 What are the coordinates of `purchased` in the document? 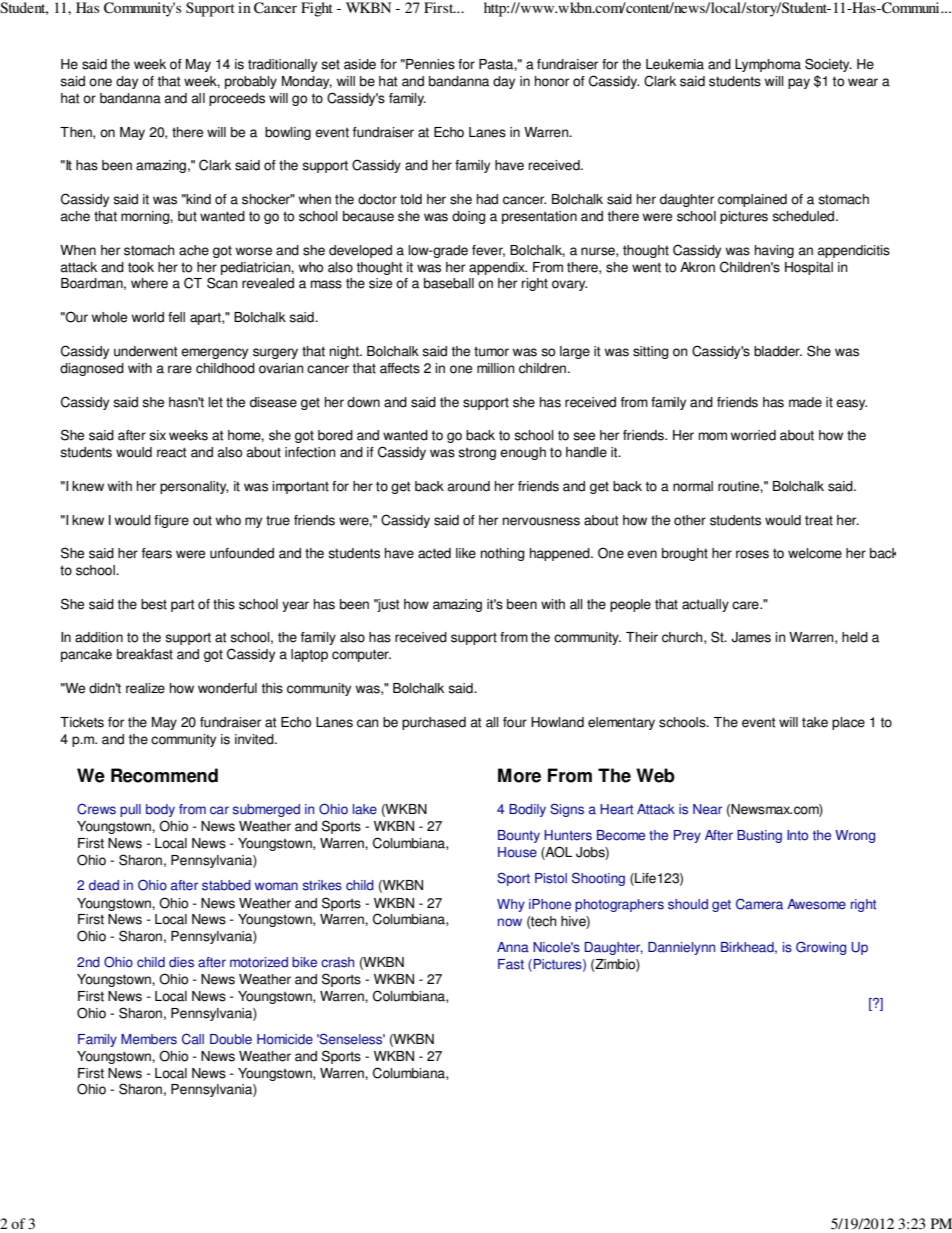 It's located at (434, 723).
